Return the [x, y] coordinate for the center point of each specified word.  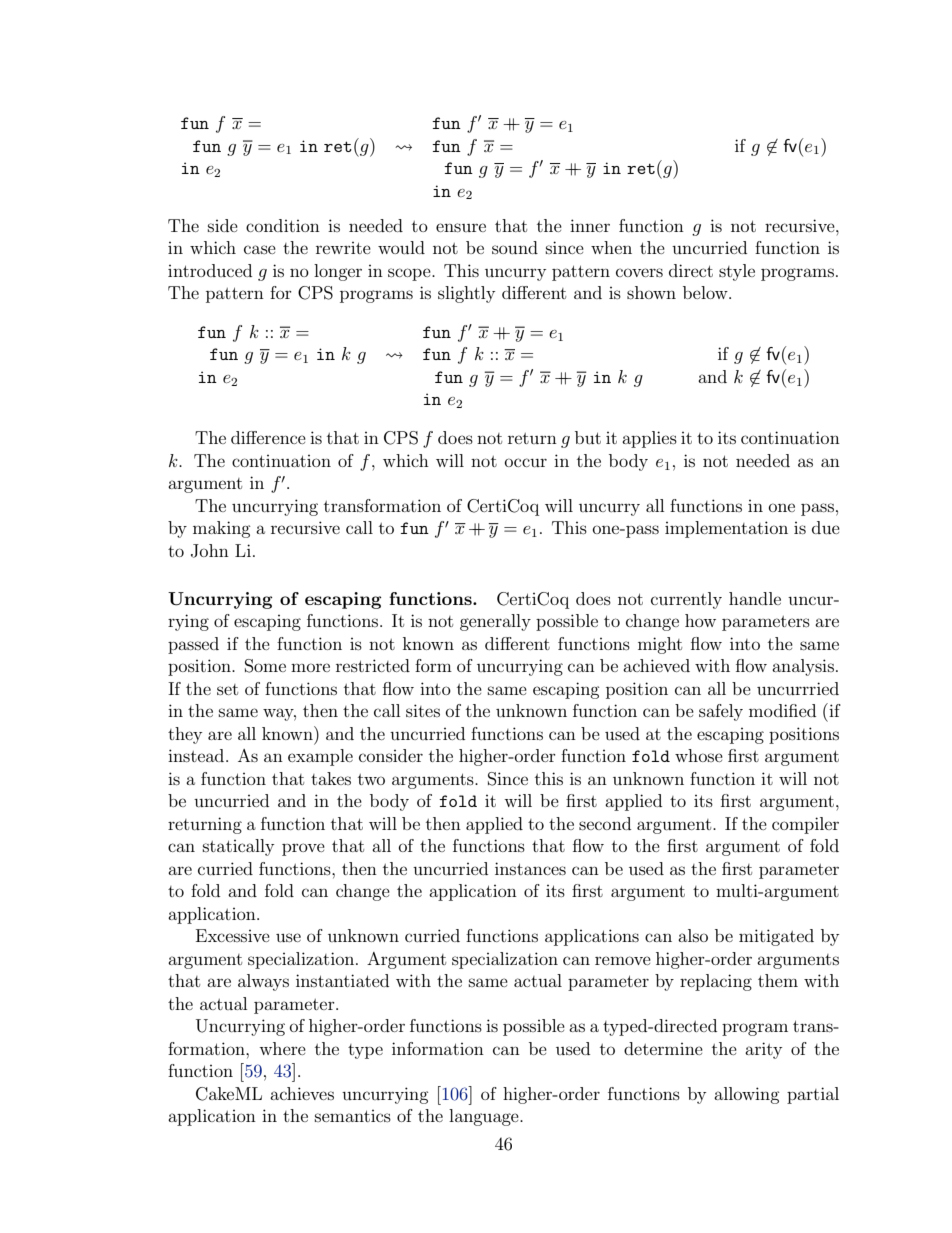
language [485, 1117]
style [737, 272]
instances [530, 868]
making [222, 529]
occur [526, 462]
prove [303, 849]
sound [515, 247]
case [260, 249]
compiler [805, 825]
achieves [302, 1093]
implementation [726, 529]
